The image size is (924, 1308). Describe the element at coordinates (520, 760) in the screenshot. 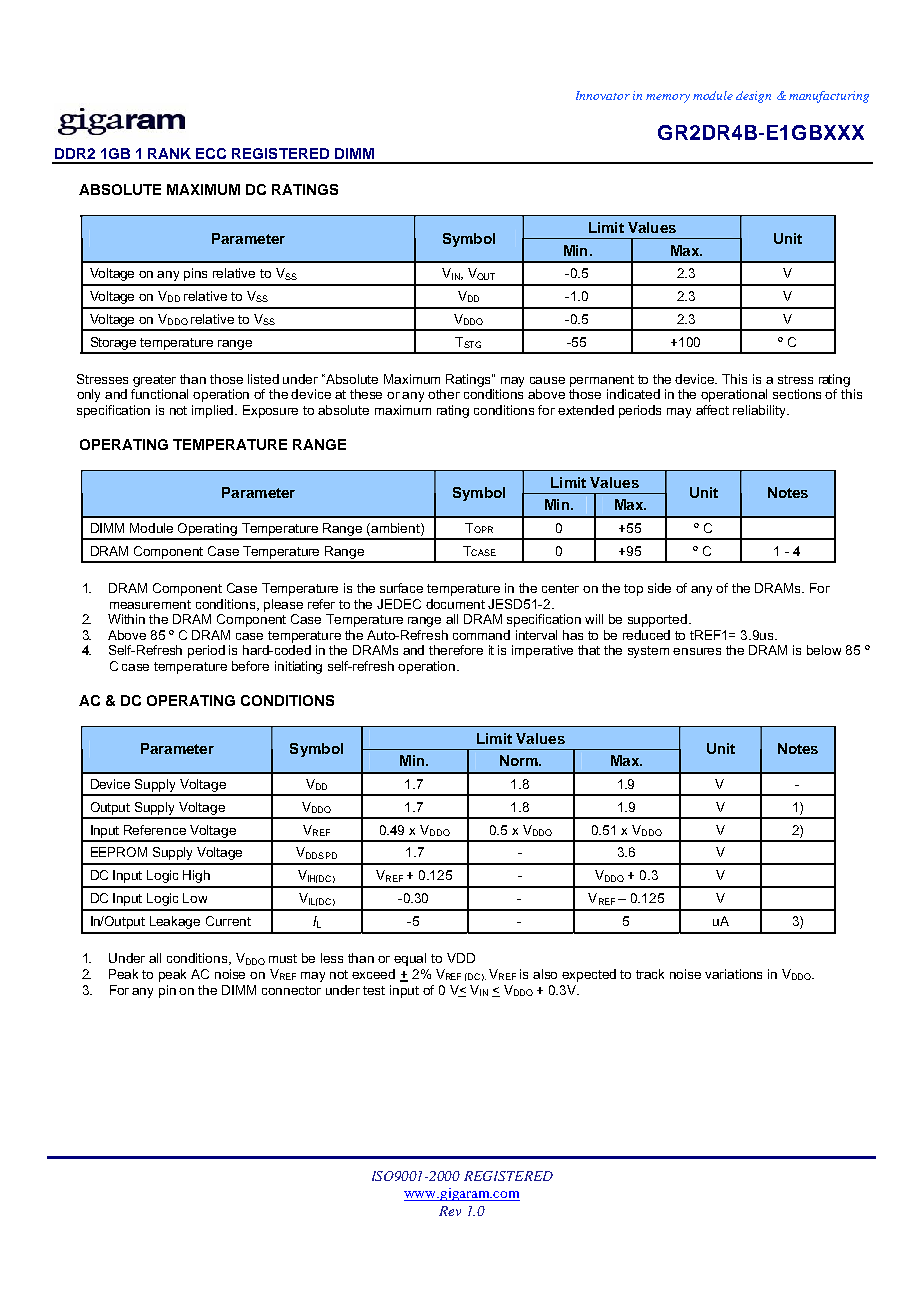

I see `Norm` at that location.
